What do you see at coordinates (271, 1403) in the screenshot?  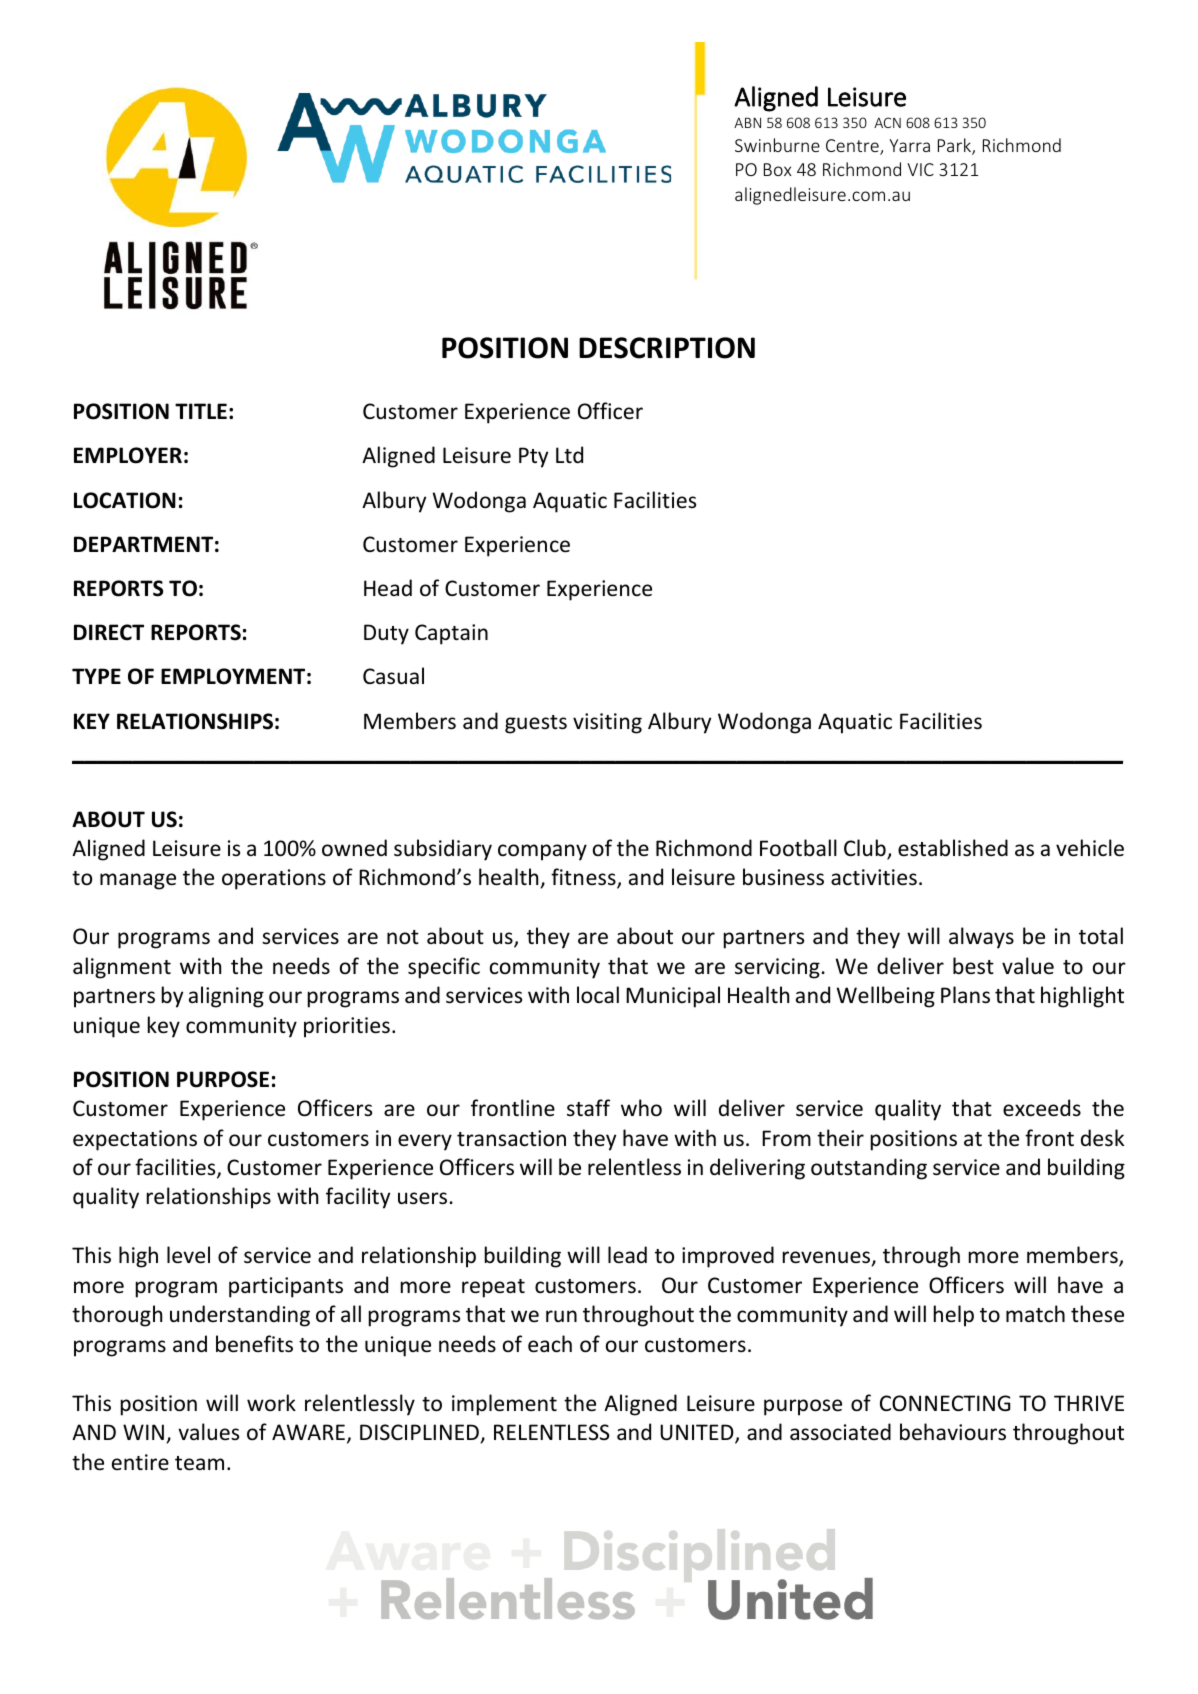 I see `work` at bounding box center [271, 1403].
